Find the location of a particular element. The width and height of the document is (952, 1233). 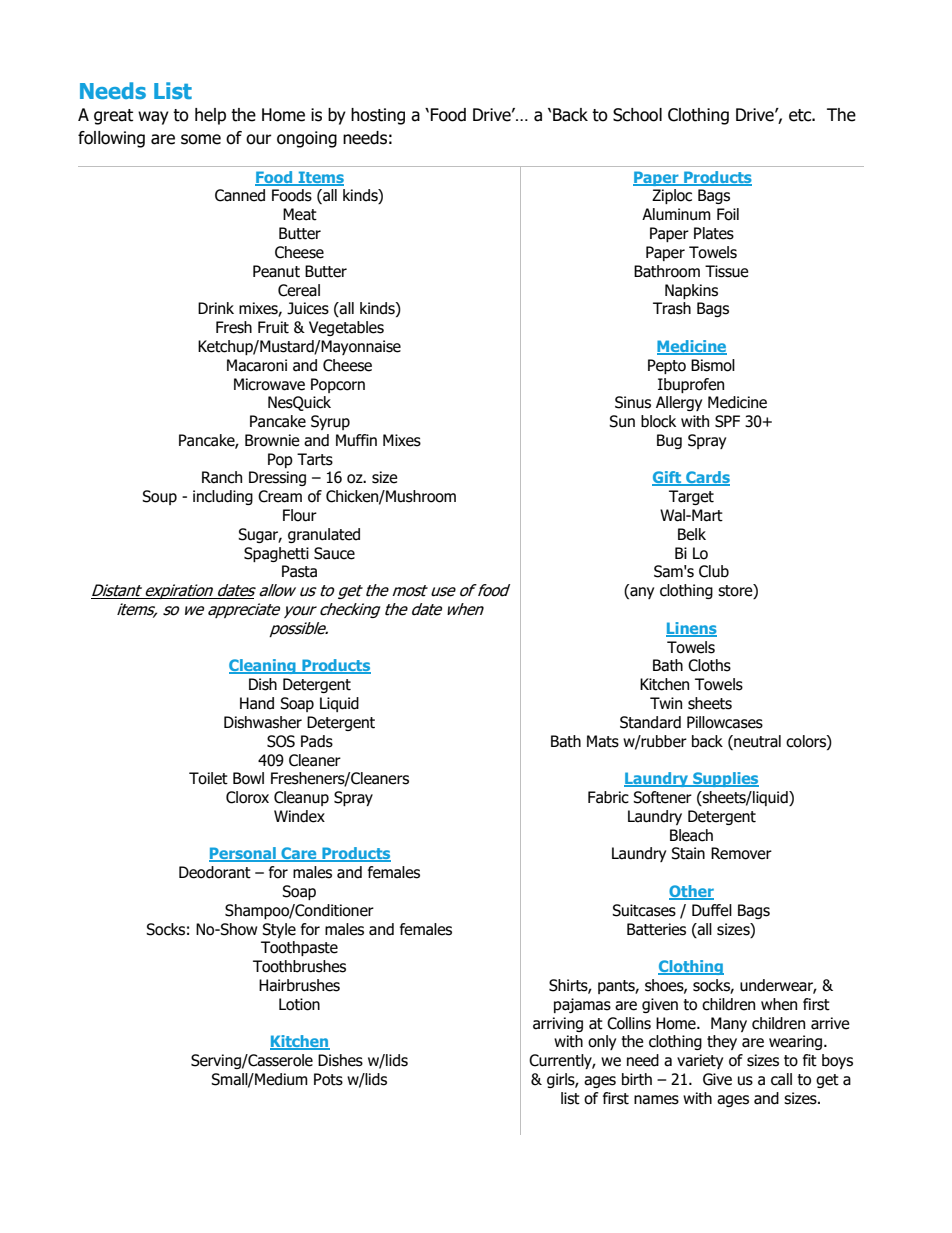

hosting is located at coordinates (378, 116).
